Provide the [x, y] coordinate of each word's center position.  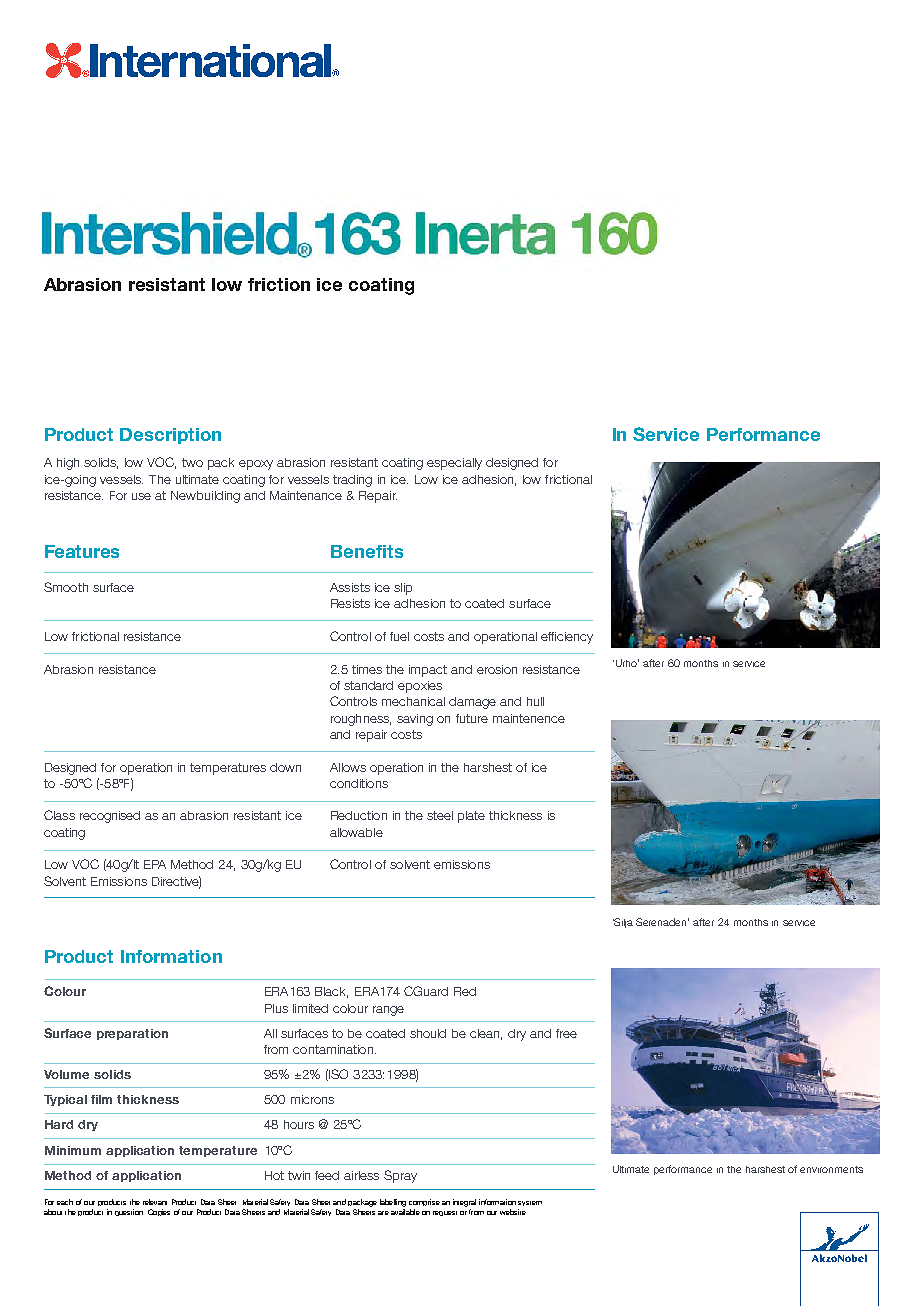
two [192, 462]
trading [352, 481]
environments [831, 1169]
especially [454, 464]
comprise [424, 1202]
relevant [155, 1202]
